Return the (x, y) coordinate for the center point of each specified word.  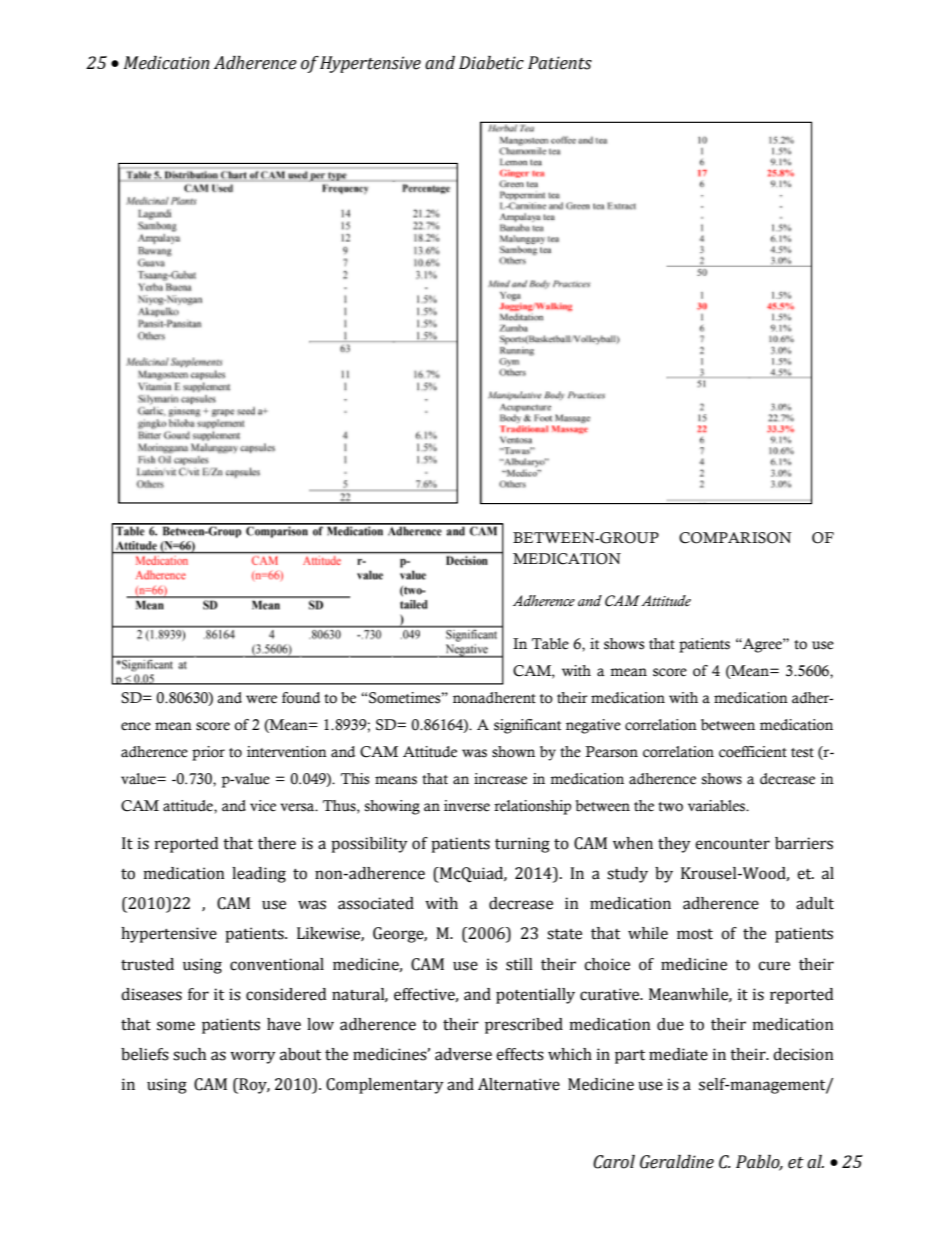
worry (253, 1057)
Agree (762, 645)
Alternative (519, 1084)
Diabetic (491, 63)
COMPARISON (735, 538)
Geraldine (677, 1162)
